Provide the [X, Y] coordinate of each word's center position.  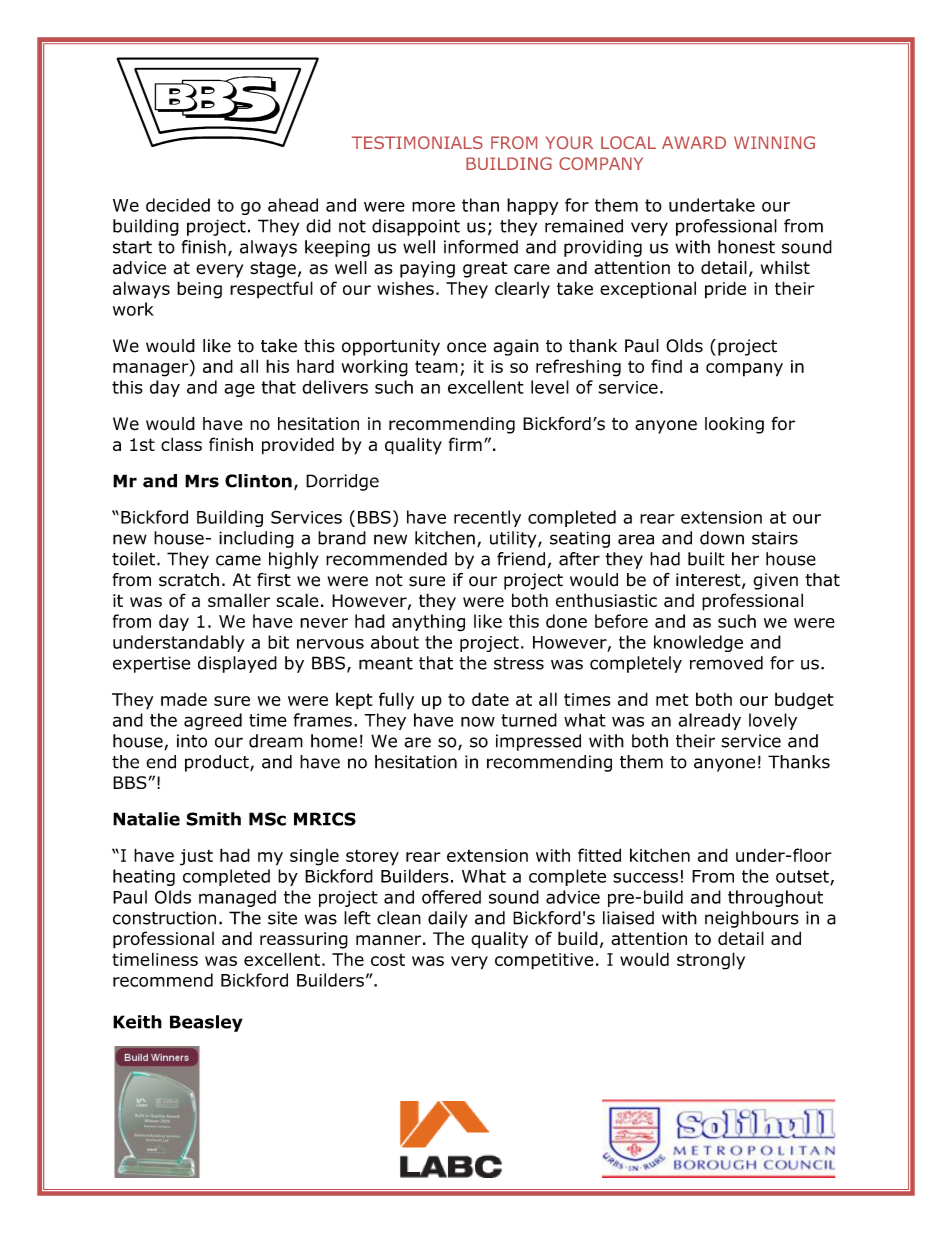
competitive [544, 961]
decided [178, 205]
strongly [711, 961]
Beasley [206, 1023]
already [709, 721]
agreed [213, 721]
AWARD [694, 142]
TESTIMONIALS [417, 142]
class [181, 444]
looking [734, 425]
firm [465, 444]
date [490, 699]
